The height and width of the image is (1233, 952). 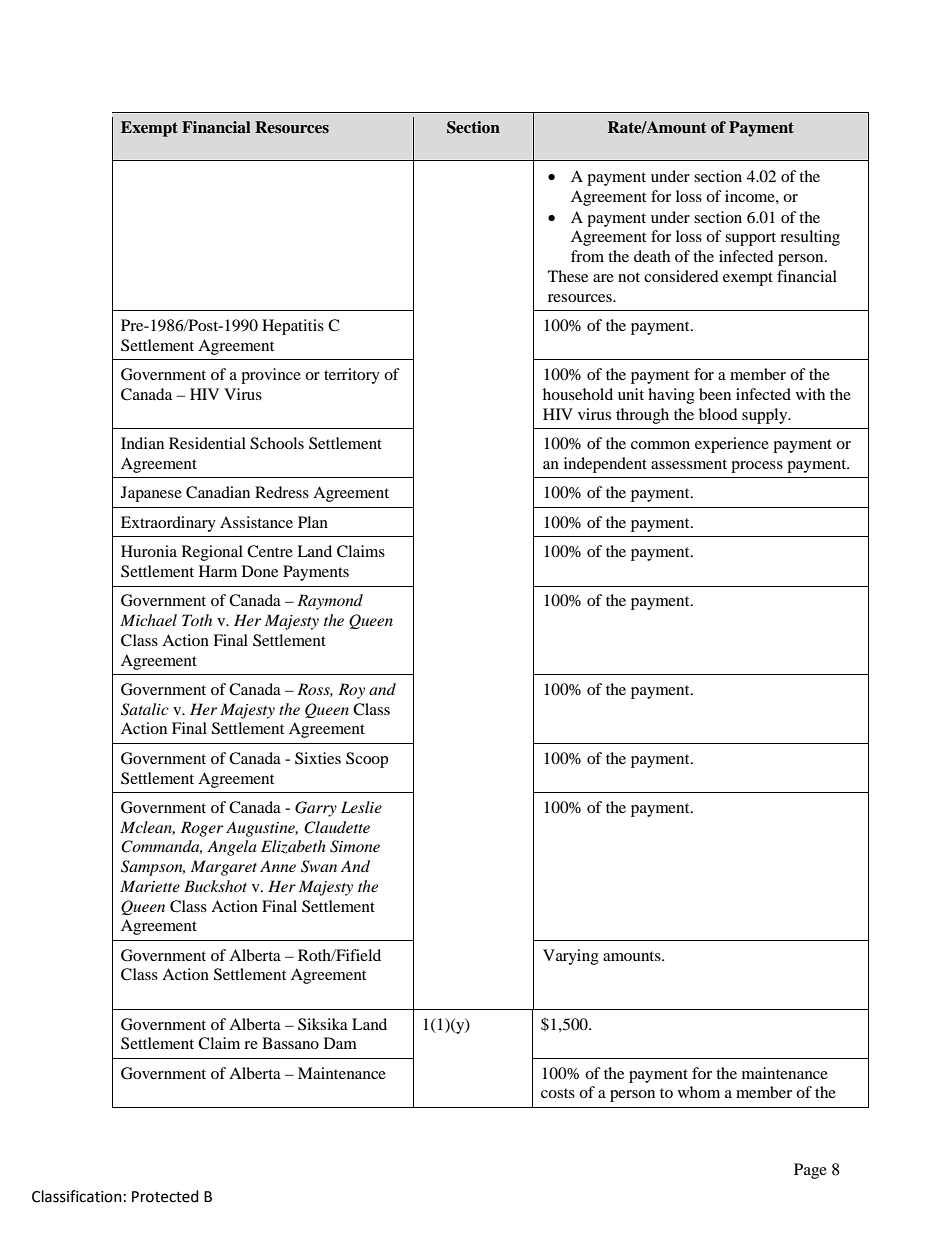 What do you see at coordinates (699, 1092) in the image?
I see `whom` at bounding box center [699, 1092].
